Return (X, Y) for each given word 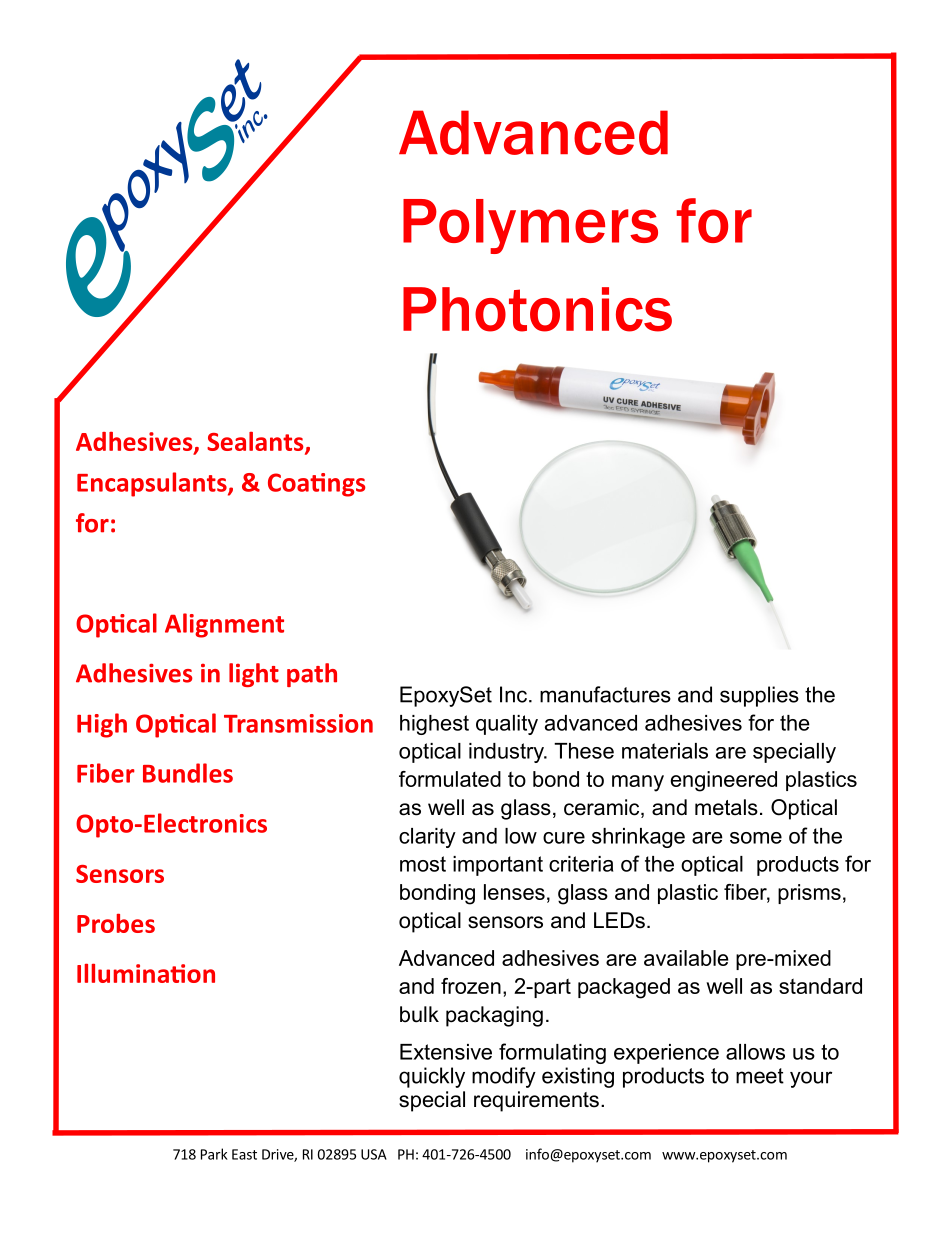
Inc (513, 694)
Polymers (530, 226)
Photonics (537, 309)
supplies (759, 696)
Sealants (256, 443)
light (254, 675)
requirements (536, 1101)
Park (214, 1154)
